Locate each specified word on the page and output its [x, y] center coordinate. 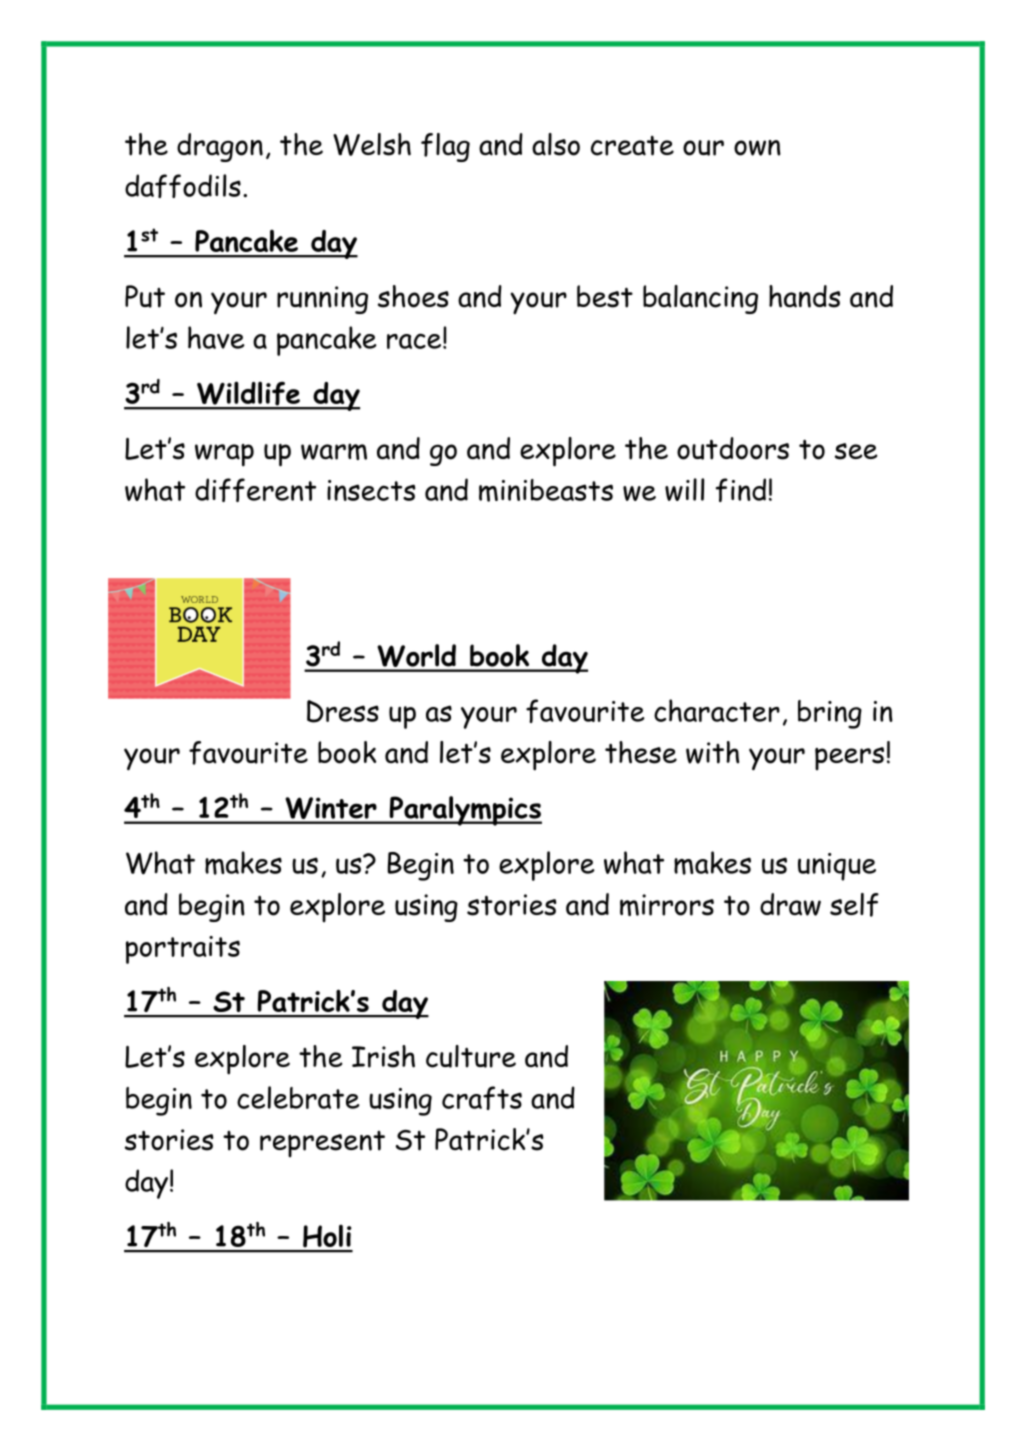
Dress [343, 711]
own [757, 148]
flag [445, 147]
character [717, 710]
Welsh [372, 144]
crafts [482, 1098]
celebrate [298, 1097]
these [641, 752]
